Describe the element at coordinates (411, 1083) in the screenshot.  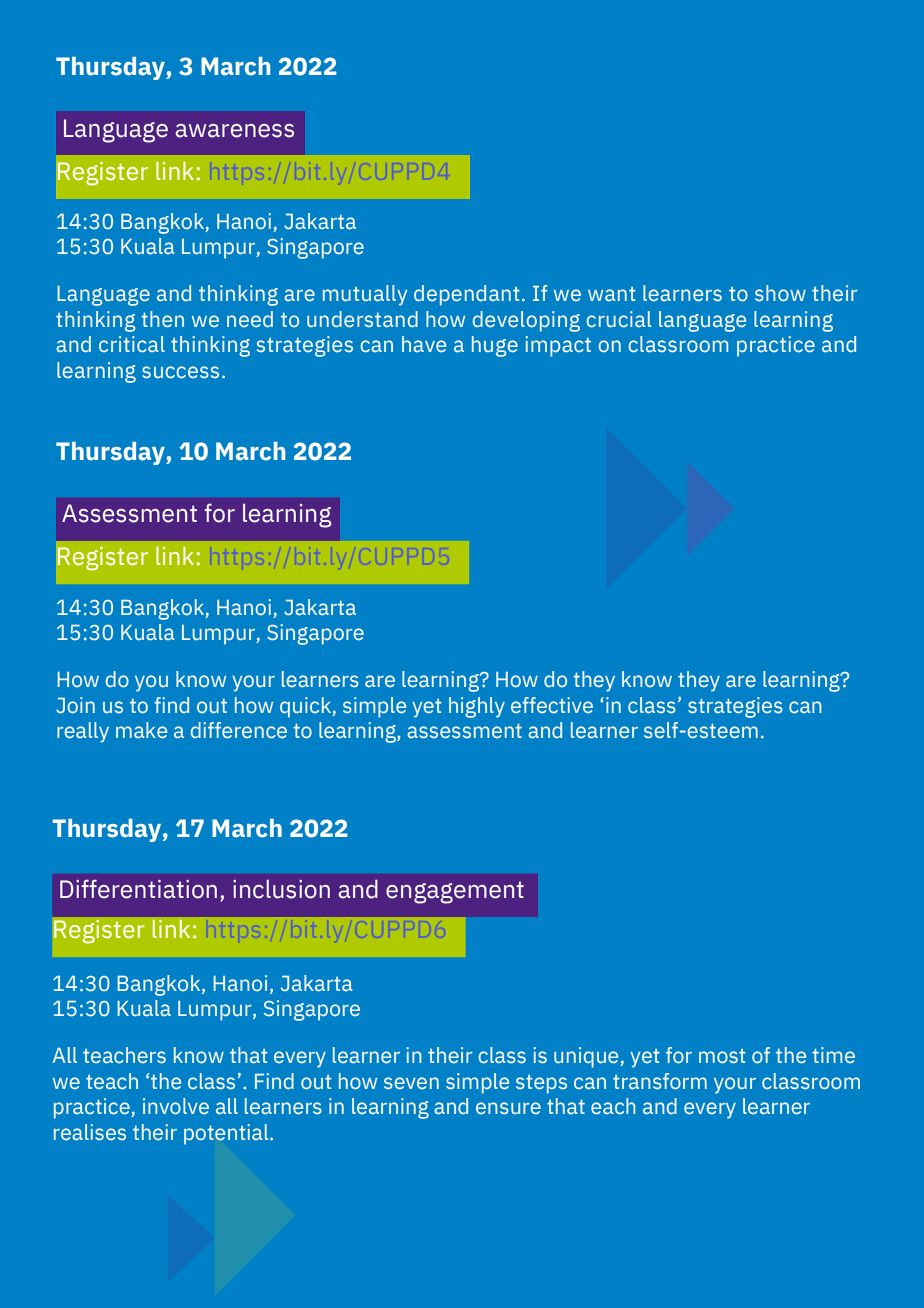
I see `seven` at that location.
